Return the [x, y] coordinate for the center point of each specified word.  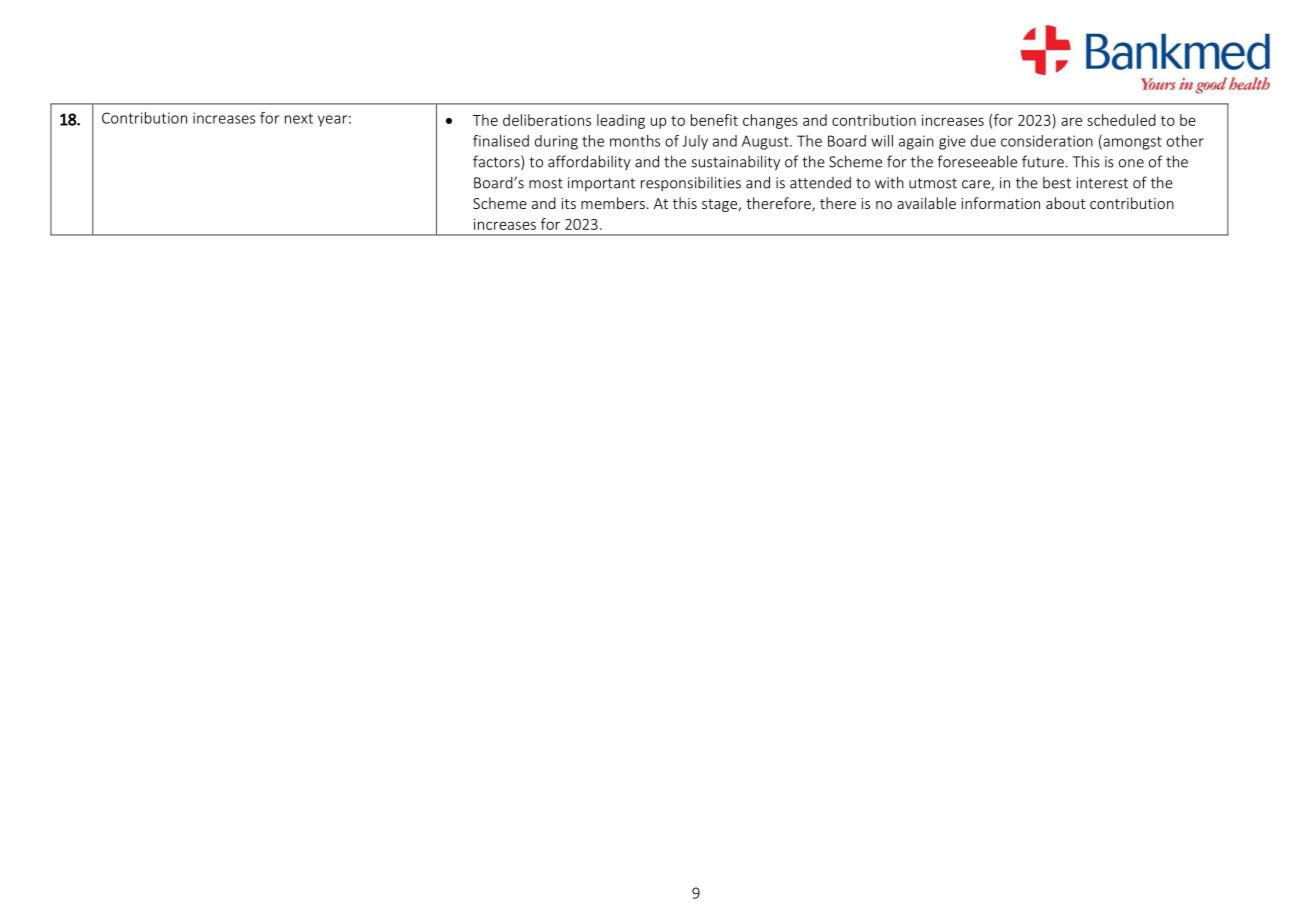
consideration [1047, 141]
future [1043, 161]
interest [1102, 183]
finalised [501, 141]
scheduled [1121, 120]
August [766, 142]
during [556, 142]
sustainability [735, 163]
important [601, 184]
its [569, 203]
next [299, 118]
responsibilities [691, 183]
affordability [589, 162]
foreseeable [977, 161]
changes [770, 121]
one [1131, 163]
